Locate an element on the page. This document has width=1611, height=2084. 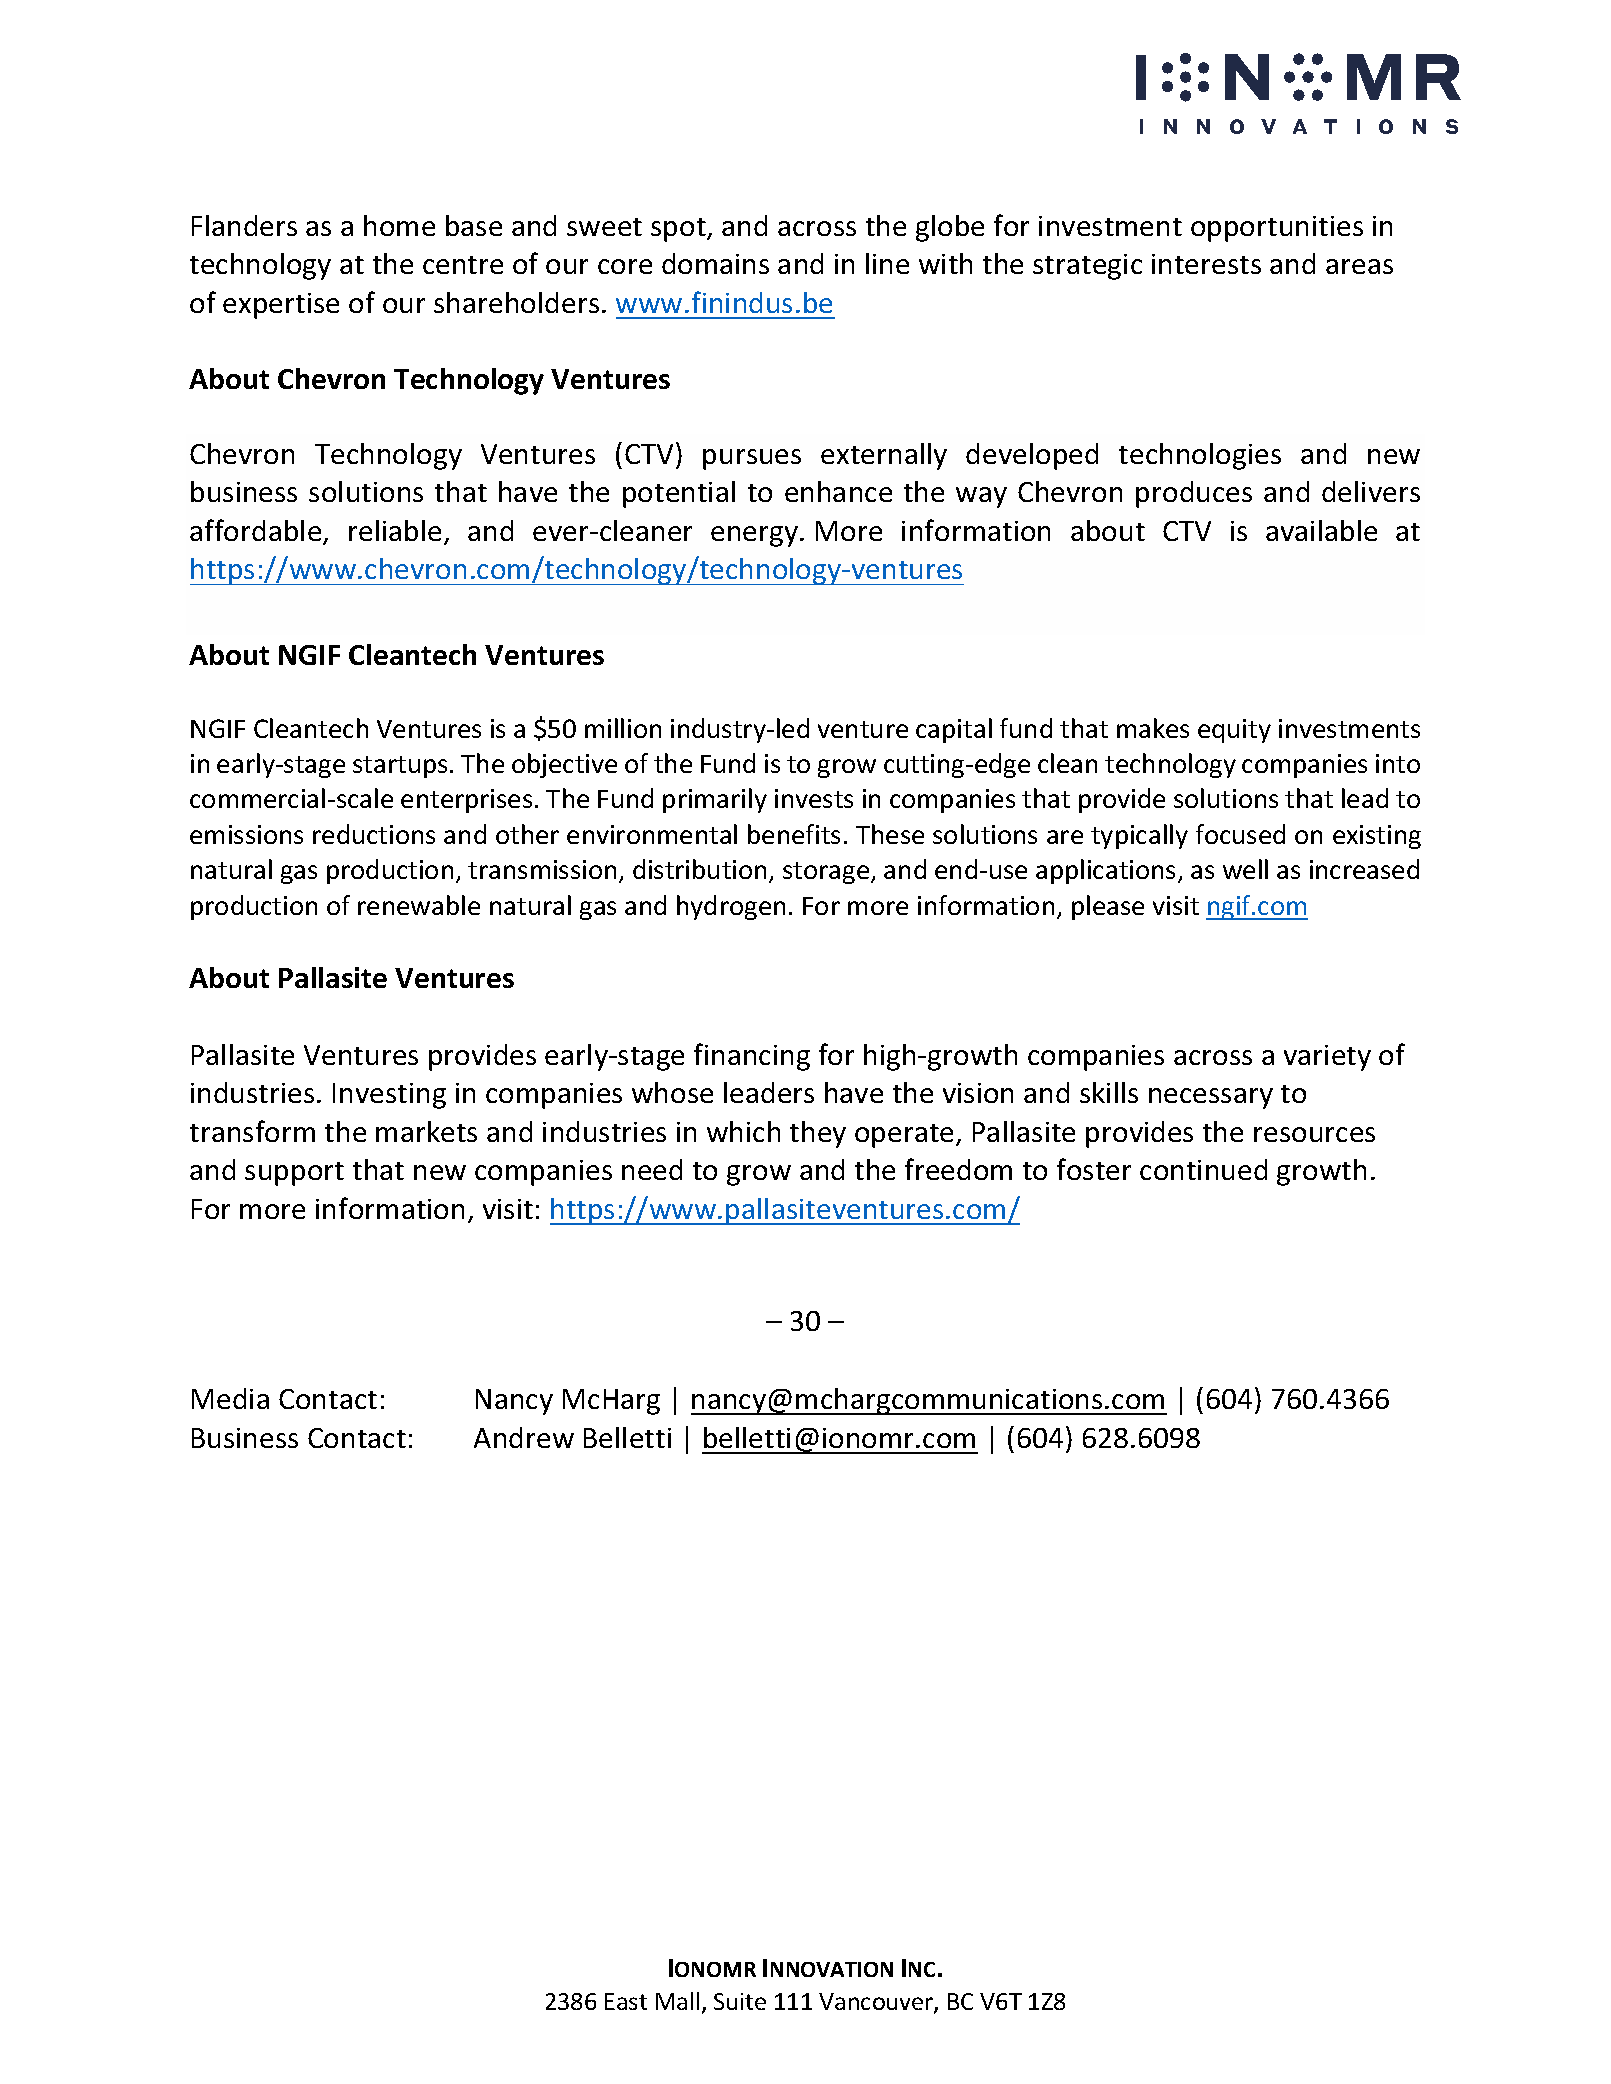
interests is located at coordinates (1206, 264).
